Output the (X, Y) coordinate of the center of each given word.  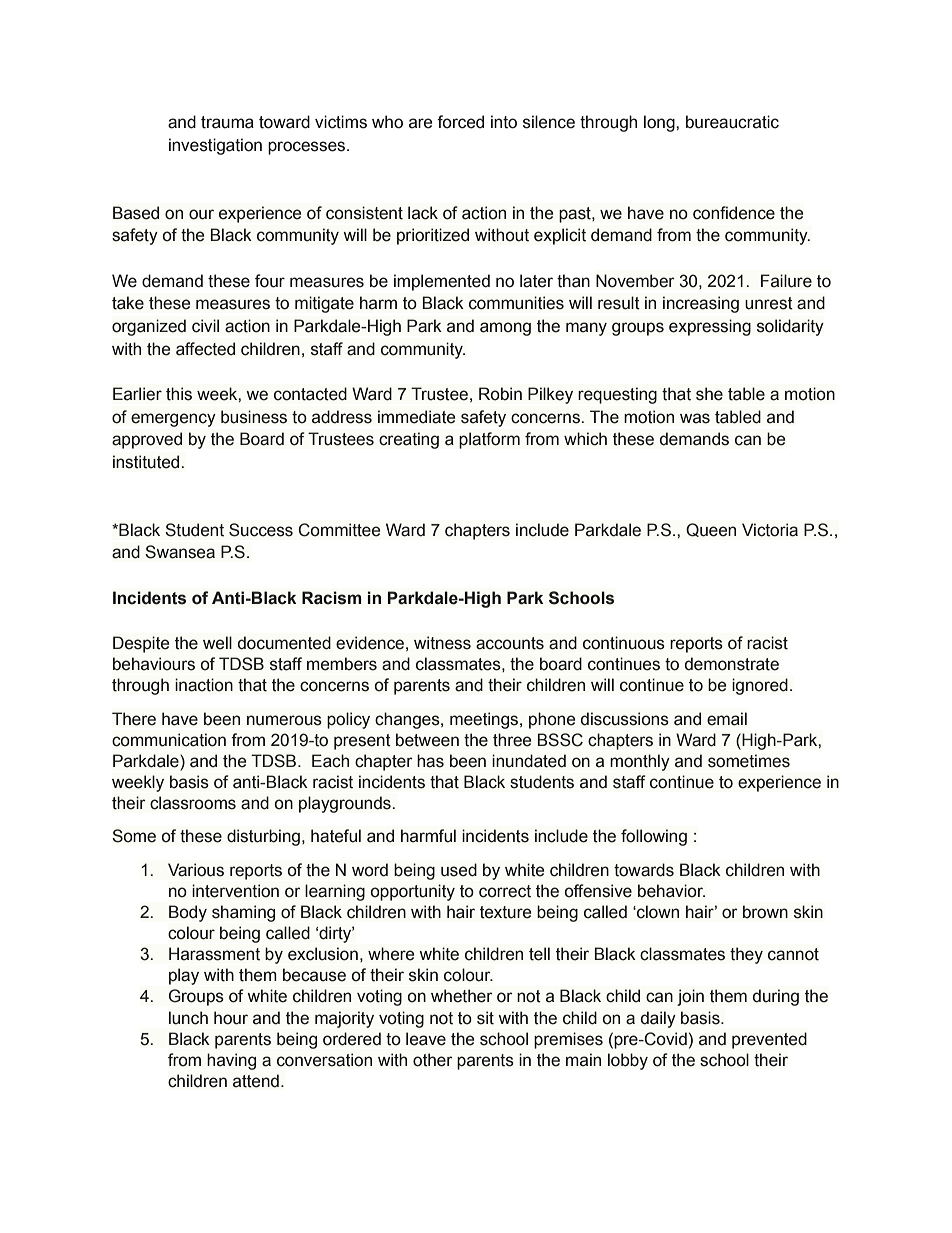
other (433, 1060)
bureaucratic (732, 122)
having (231, 1061)
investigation (215, 146)
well (217, 643)
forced (460, 122)
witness (442, 643)
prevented (769, 1040)
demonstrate (731, 664)
